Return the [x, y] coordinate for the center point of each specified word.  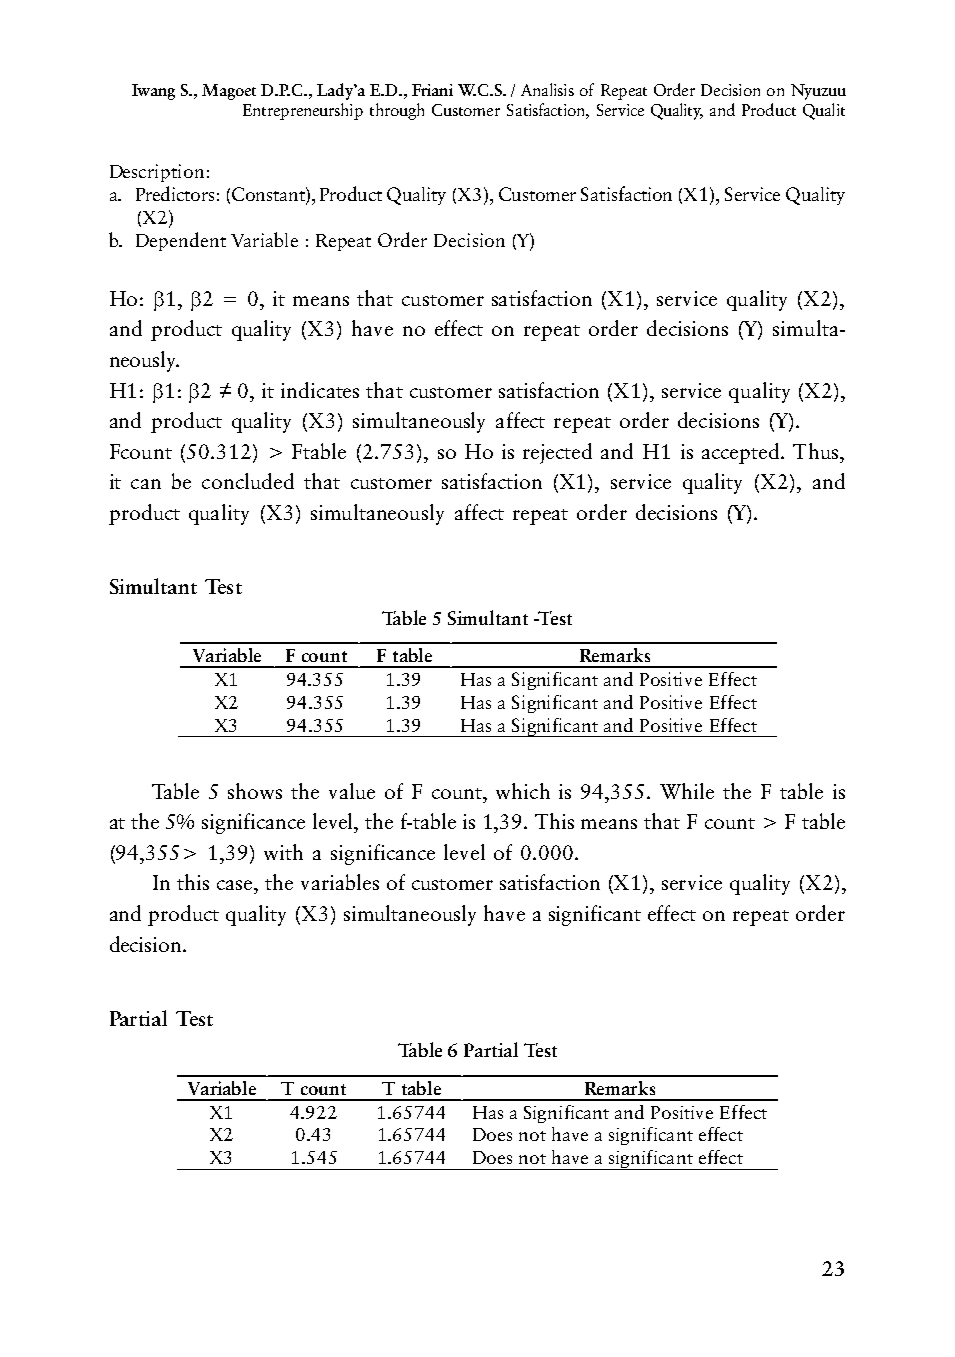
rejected [557, 453]
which [523, 791]
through [397, 111]
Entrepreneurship [303, 111]
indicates [320, 390]
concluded [248, 481]
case [236, 885]
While [687, 791]
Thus [817, 451]
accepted [742, 453]
